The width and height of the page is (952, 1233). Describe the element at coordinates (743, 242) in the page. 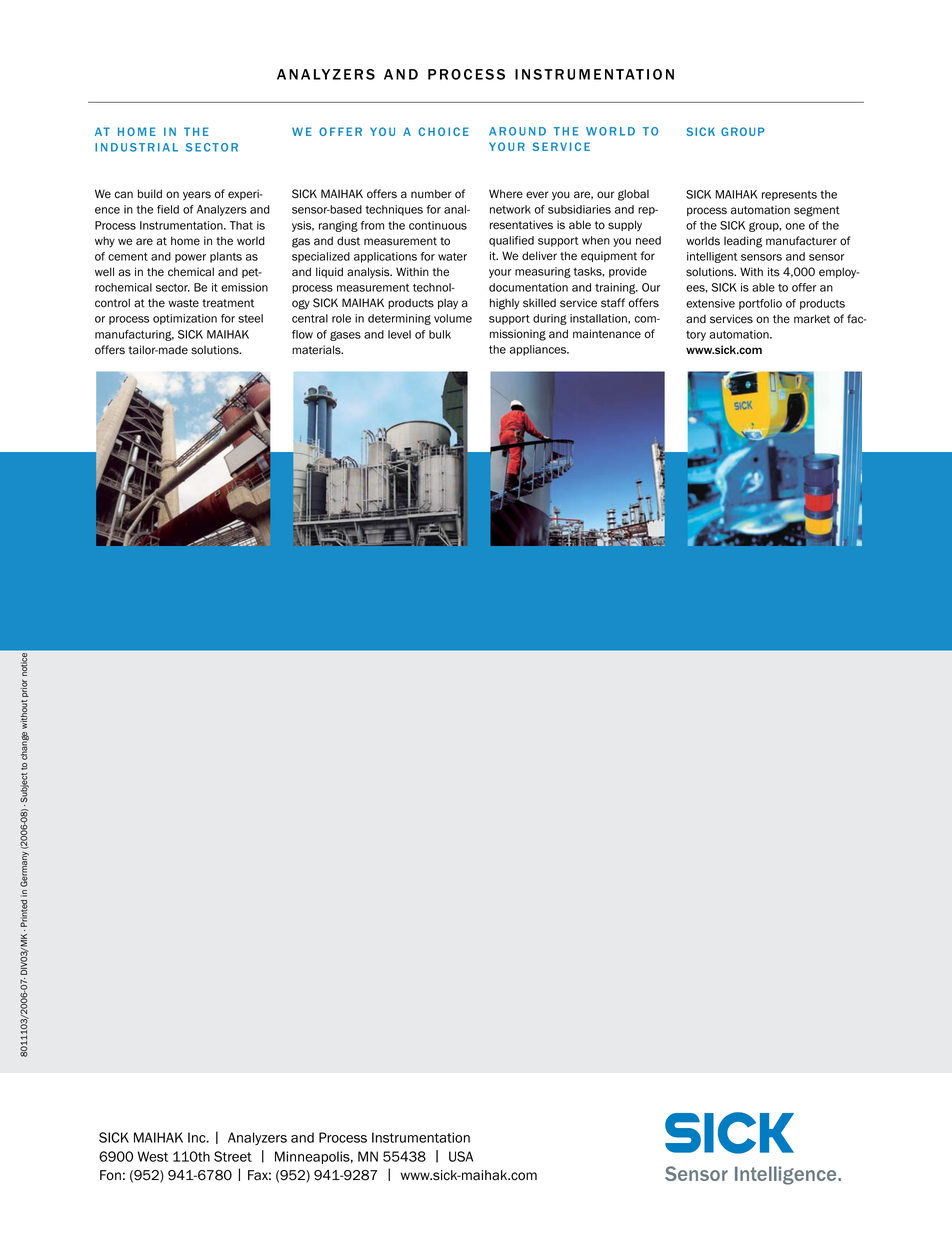

I see `leading` at that location.
